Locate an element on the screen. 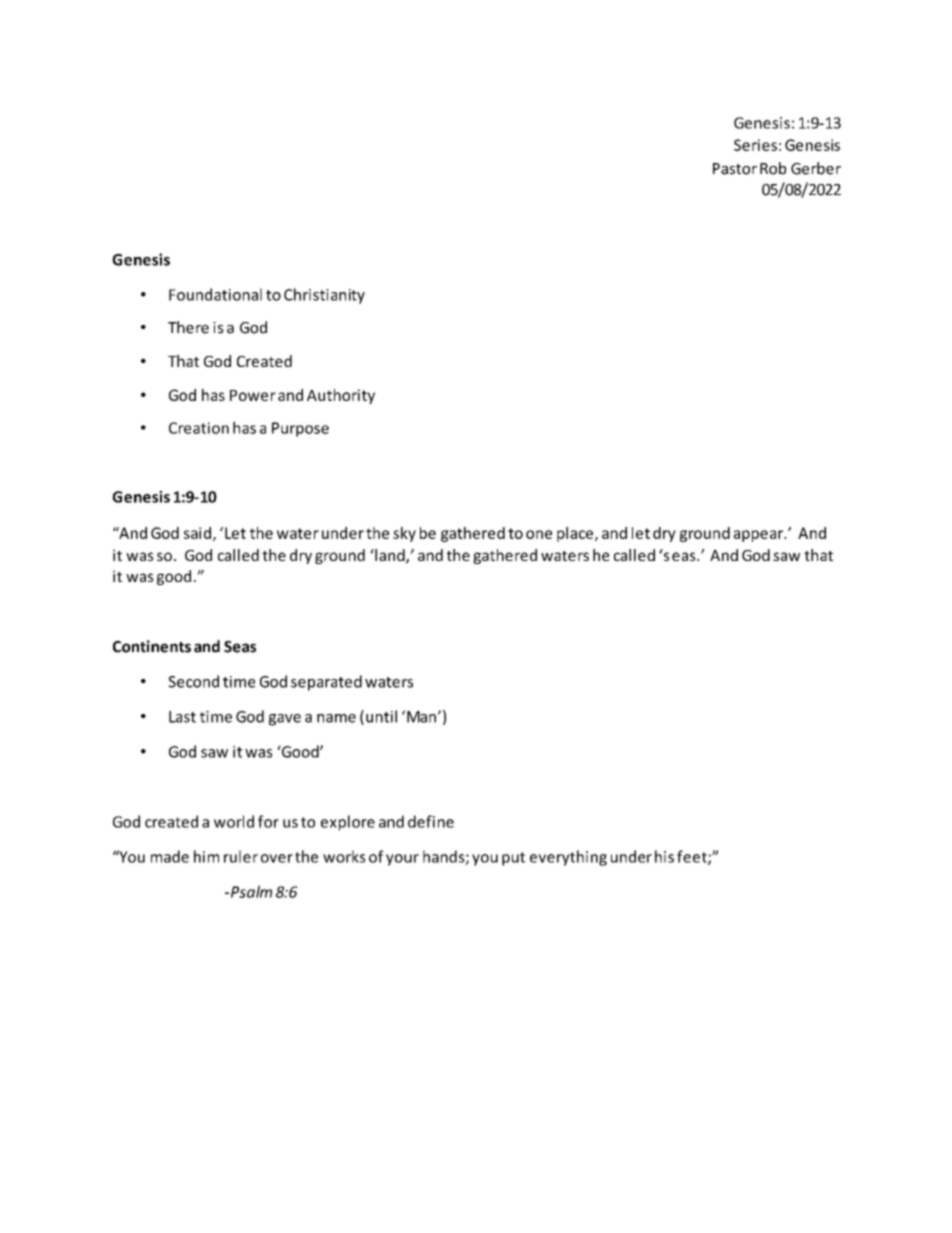 Image resolution: width=952 pixels, height=1233 pixels. Continents is located at coordinates (152, 646).
